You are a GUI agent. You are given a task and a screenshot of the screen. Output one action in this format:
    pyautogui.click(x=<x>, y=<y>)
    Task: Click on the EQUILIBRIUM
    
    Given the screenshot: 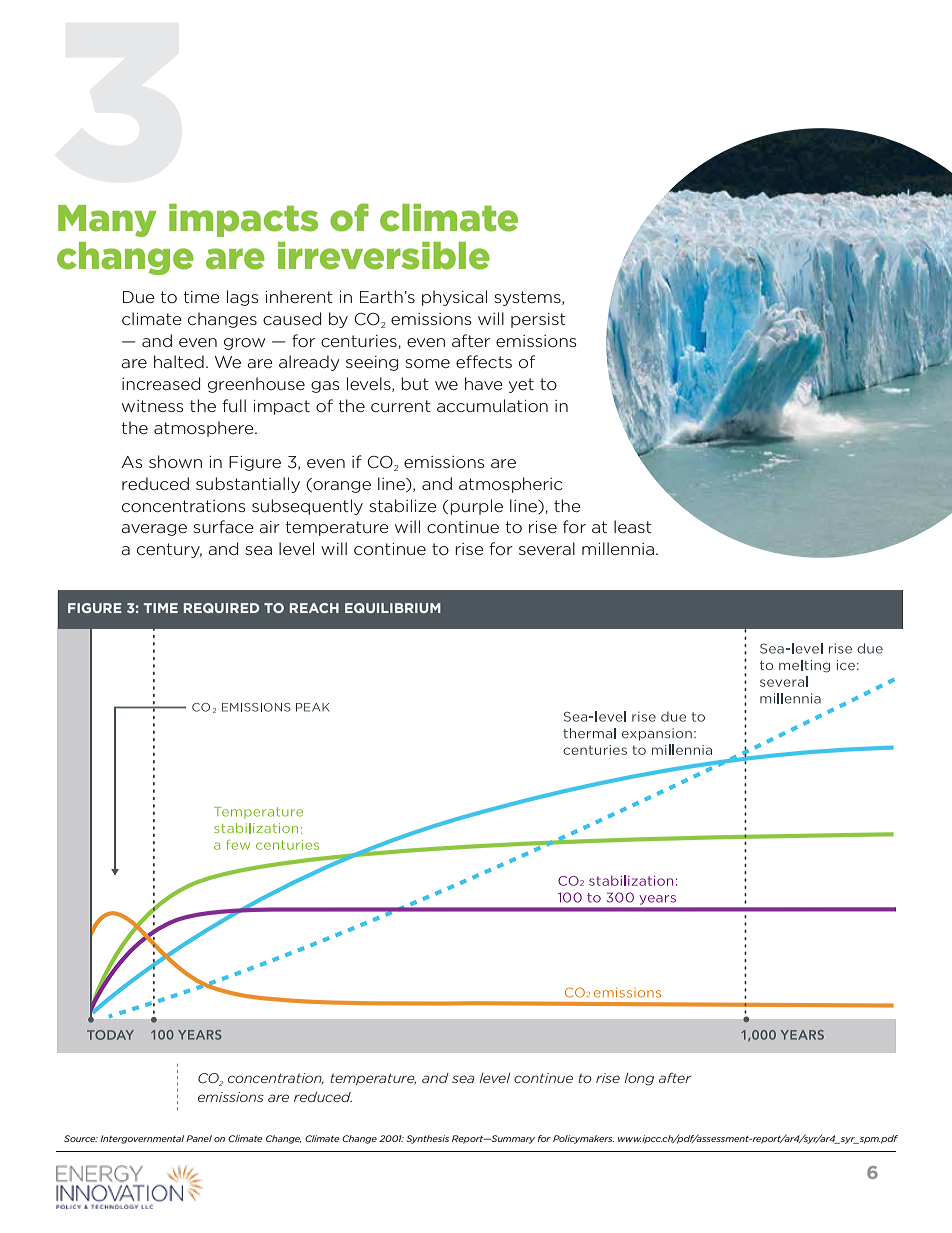 What is the action you would take?
    pyautogui.click(x=393, y=608)
